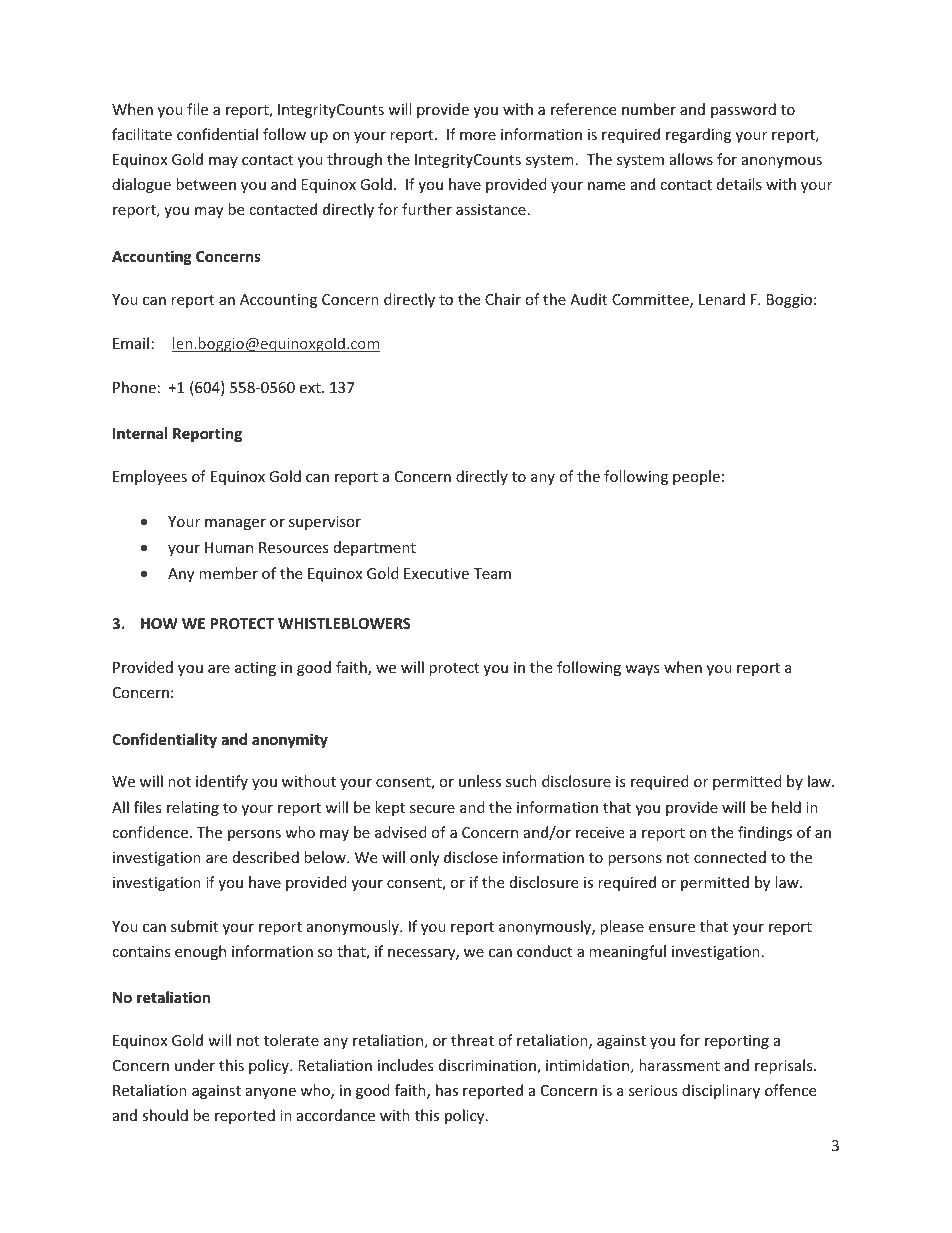  Describe the element at coordinates (721, 1091) in the screenshot. I see `disciplinary` at that location.
